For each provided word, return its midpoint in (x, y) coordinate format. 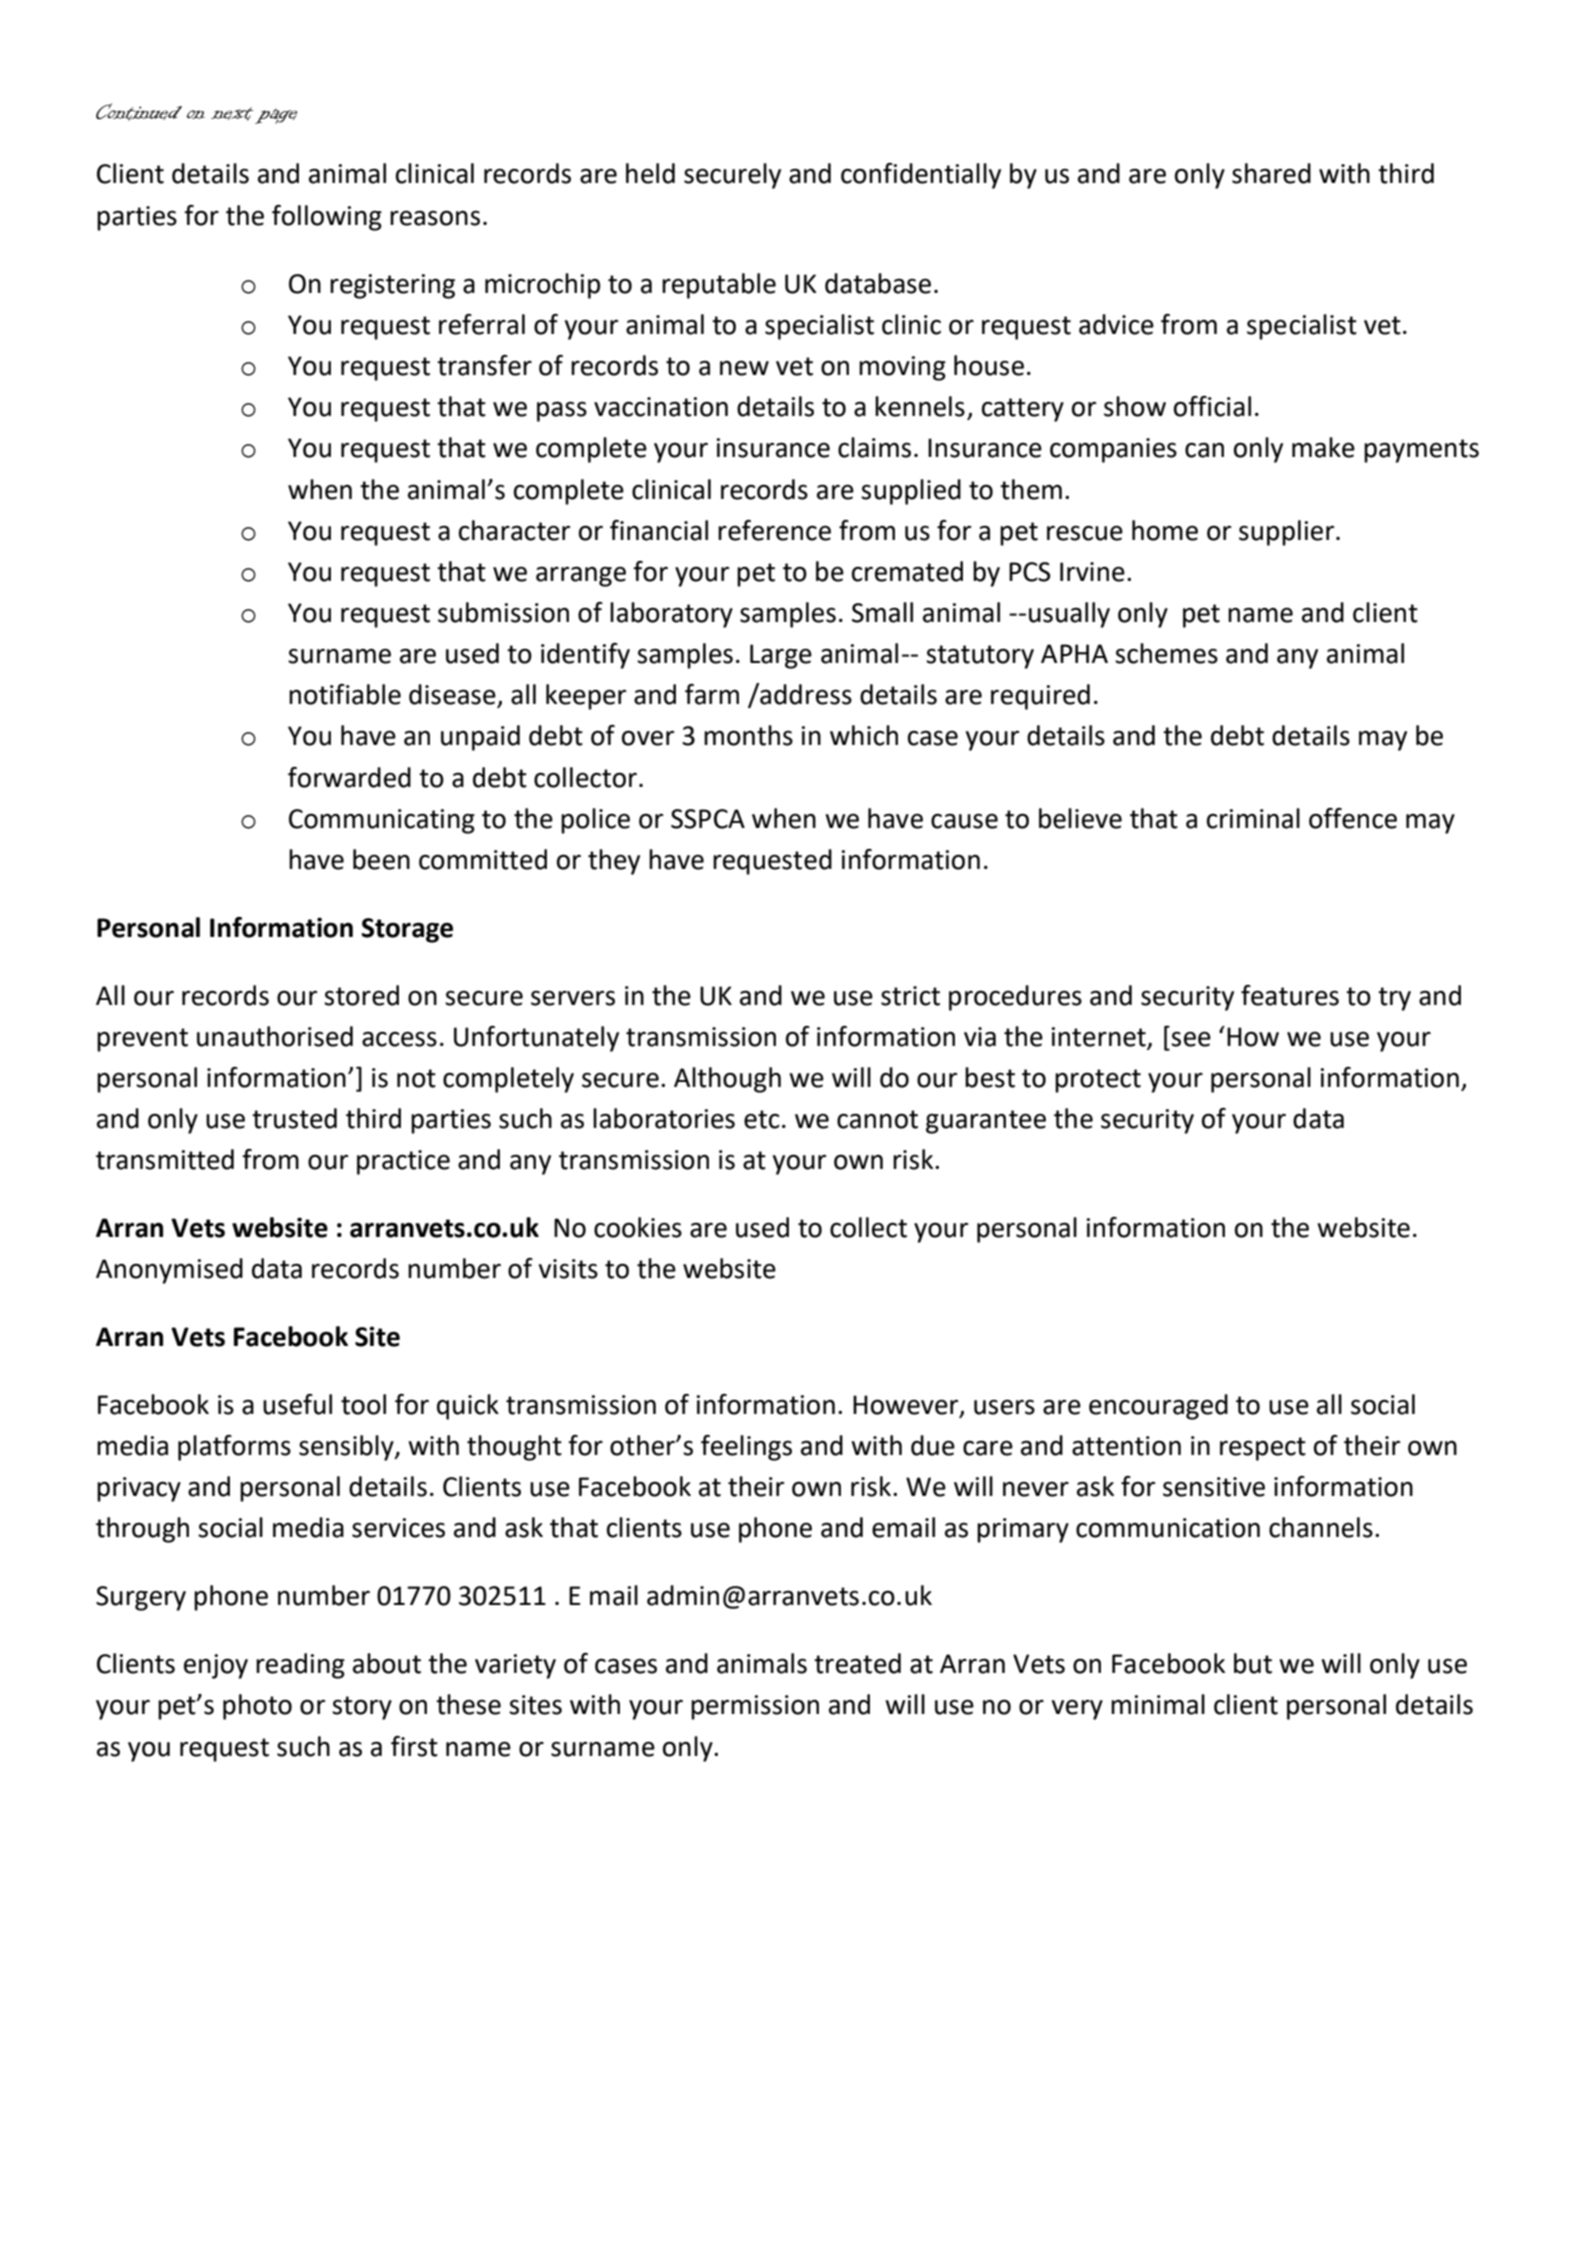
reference (774, 530)
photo (257, 1707)
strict (910, 996)
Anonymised (169, 1271)
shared (1271, 173)
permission (755, 1707)
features (1290, 995)
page (276, 116)
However (907, 1406)
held (650, 173)
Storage (407, 930)
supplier (1288, 533)
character (514, 530)
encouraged (1158, 1407)
